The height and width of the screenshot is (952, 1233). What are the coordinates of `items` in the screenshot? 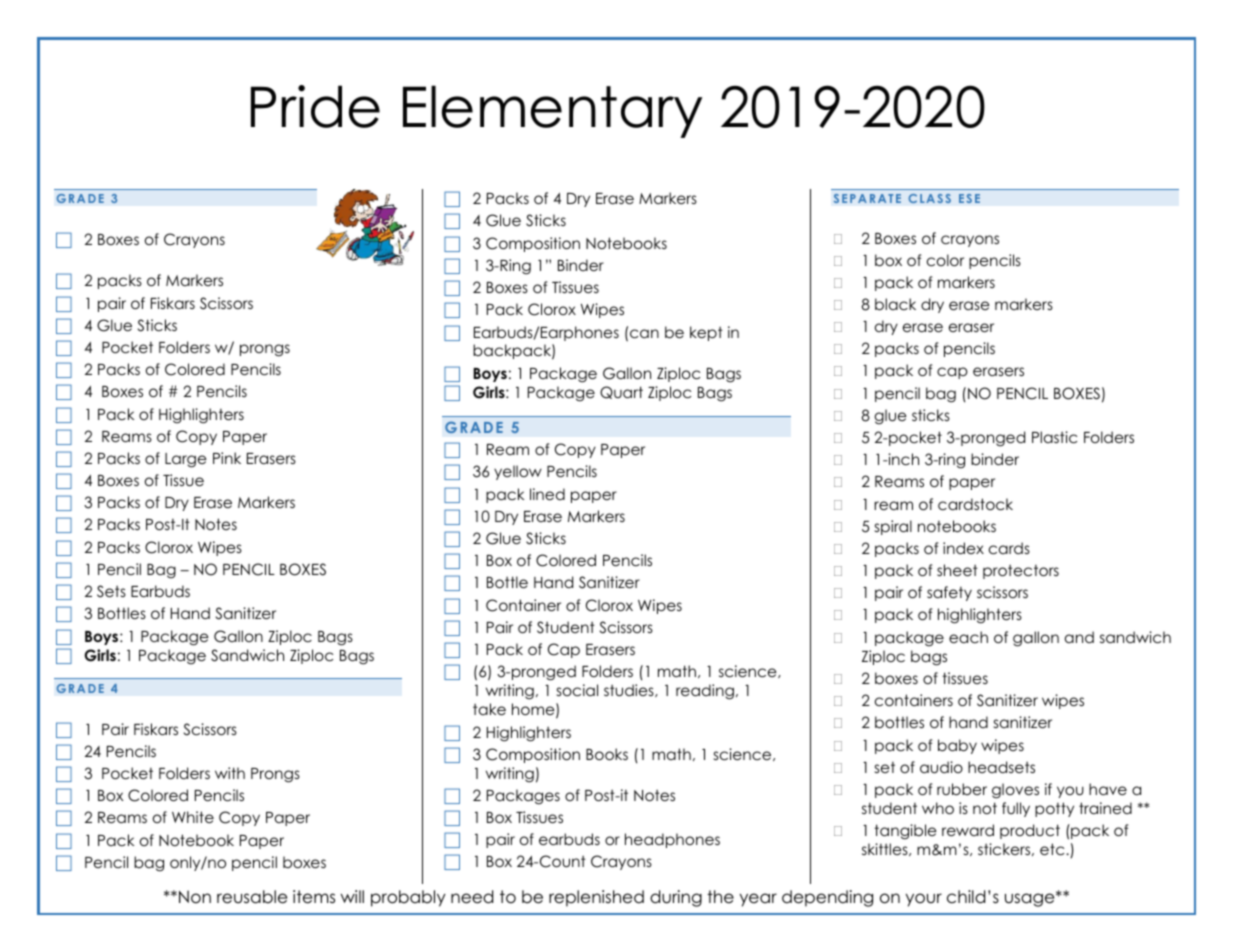 It's located at (314, 897).
